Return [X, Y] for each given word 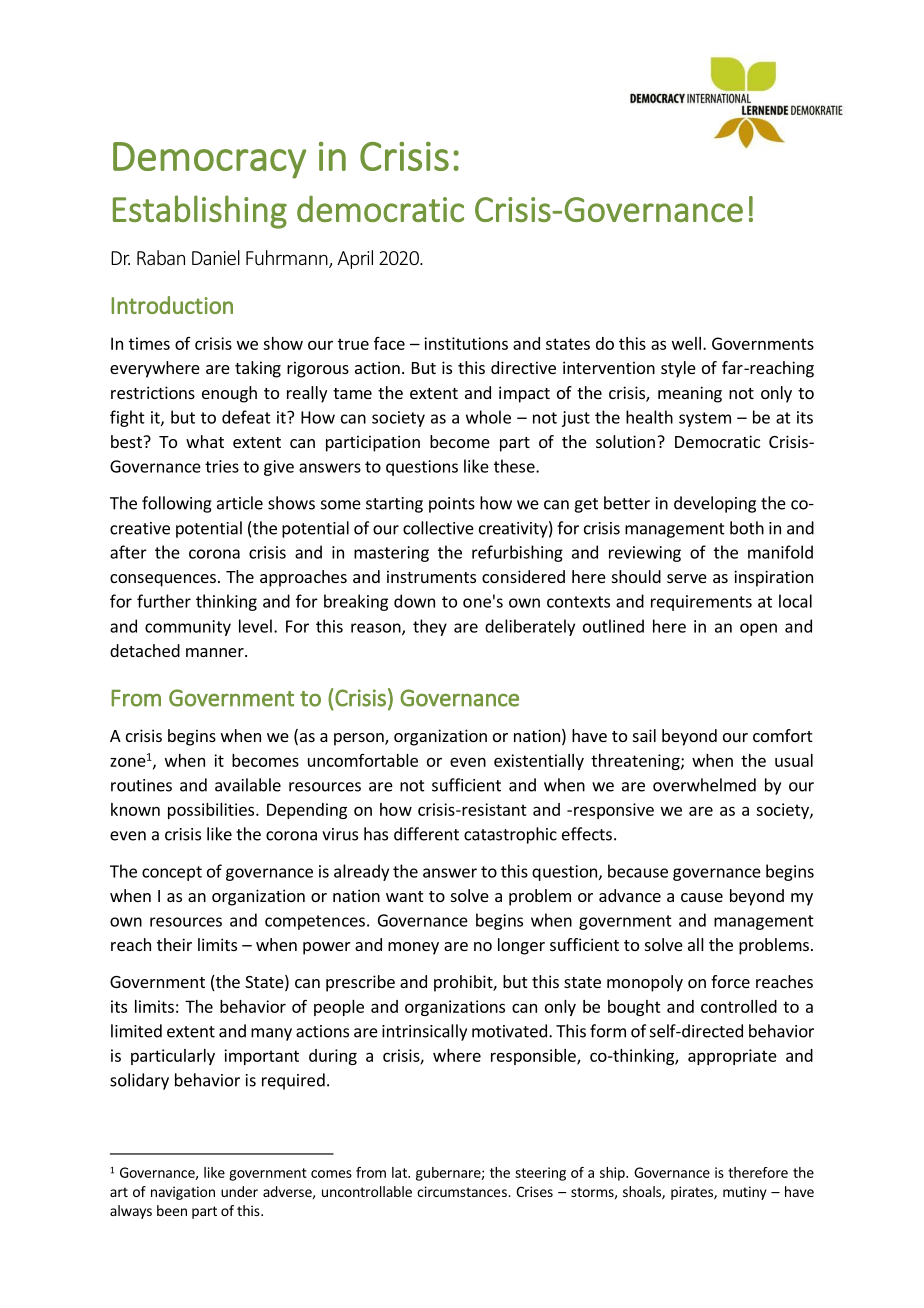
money [413, 948]
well [686, 343]
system [705, 419]
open [758, 629]
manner [216, 652]
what [205, 441]
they [430, 627]
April [355, 259]
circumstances [463, 1191]
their [174, 944]
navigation [183, 1193]
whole [488, 417]
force [730, 981]
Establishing [200, 212]
